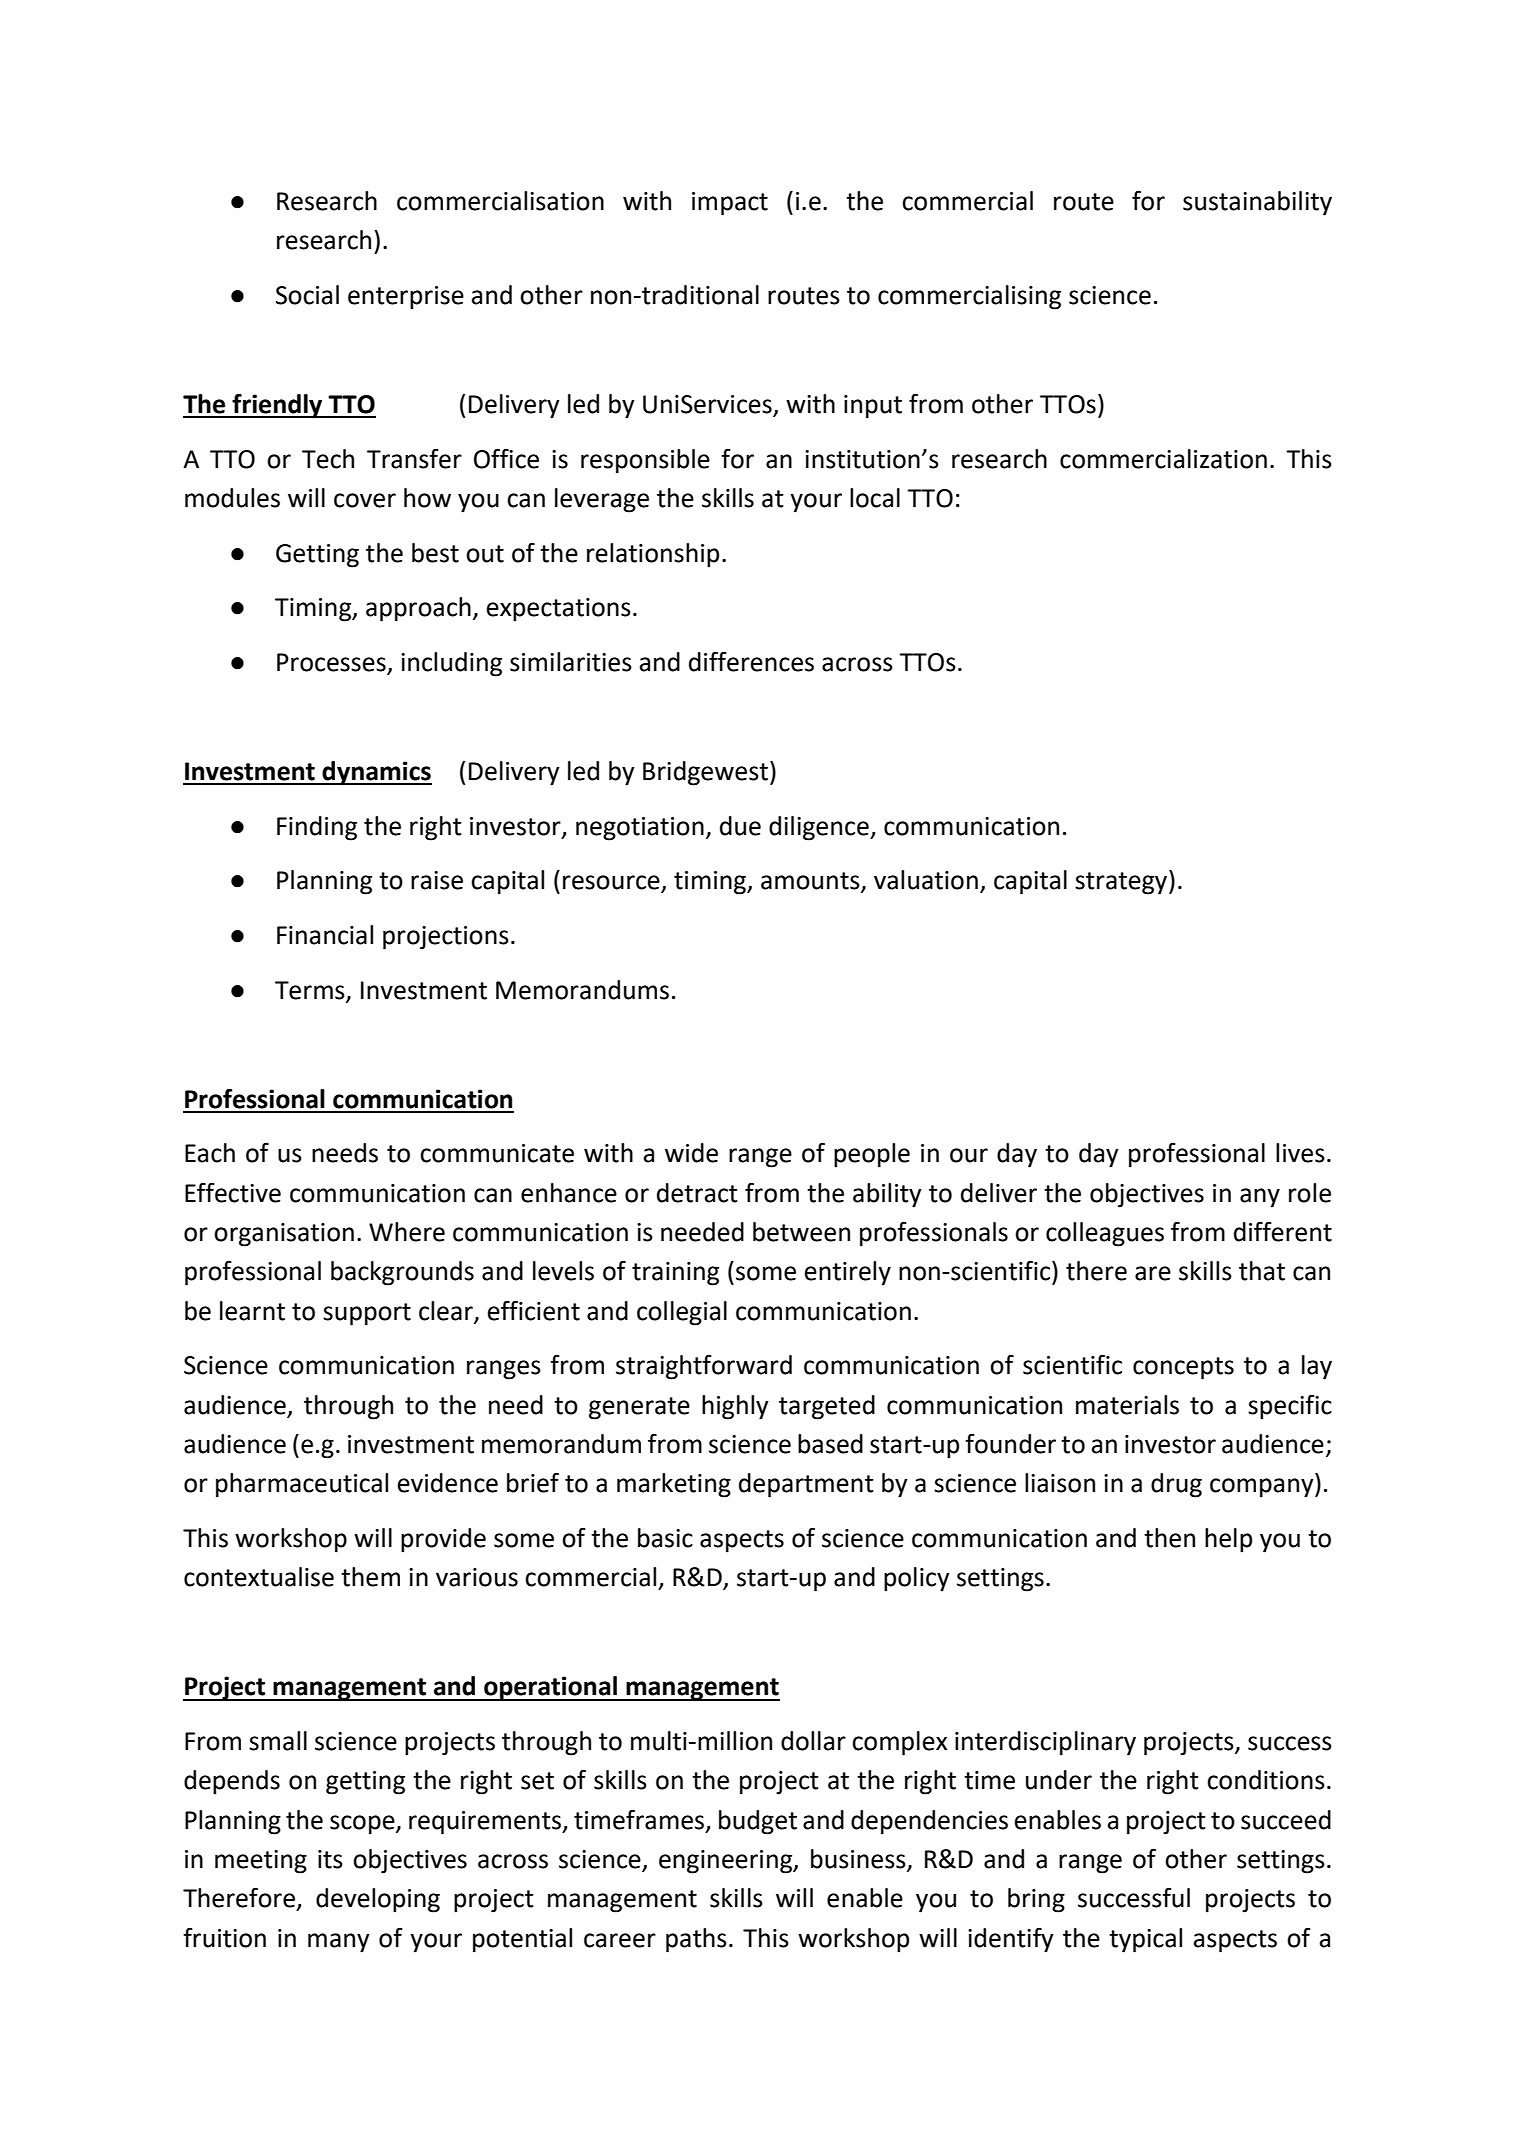 Image resolution: width=1516 pixels, height=2144 pixels. What do you see at coordinates (730, 204) in the page?
I see `impact` at bounding box center [730, 204].
